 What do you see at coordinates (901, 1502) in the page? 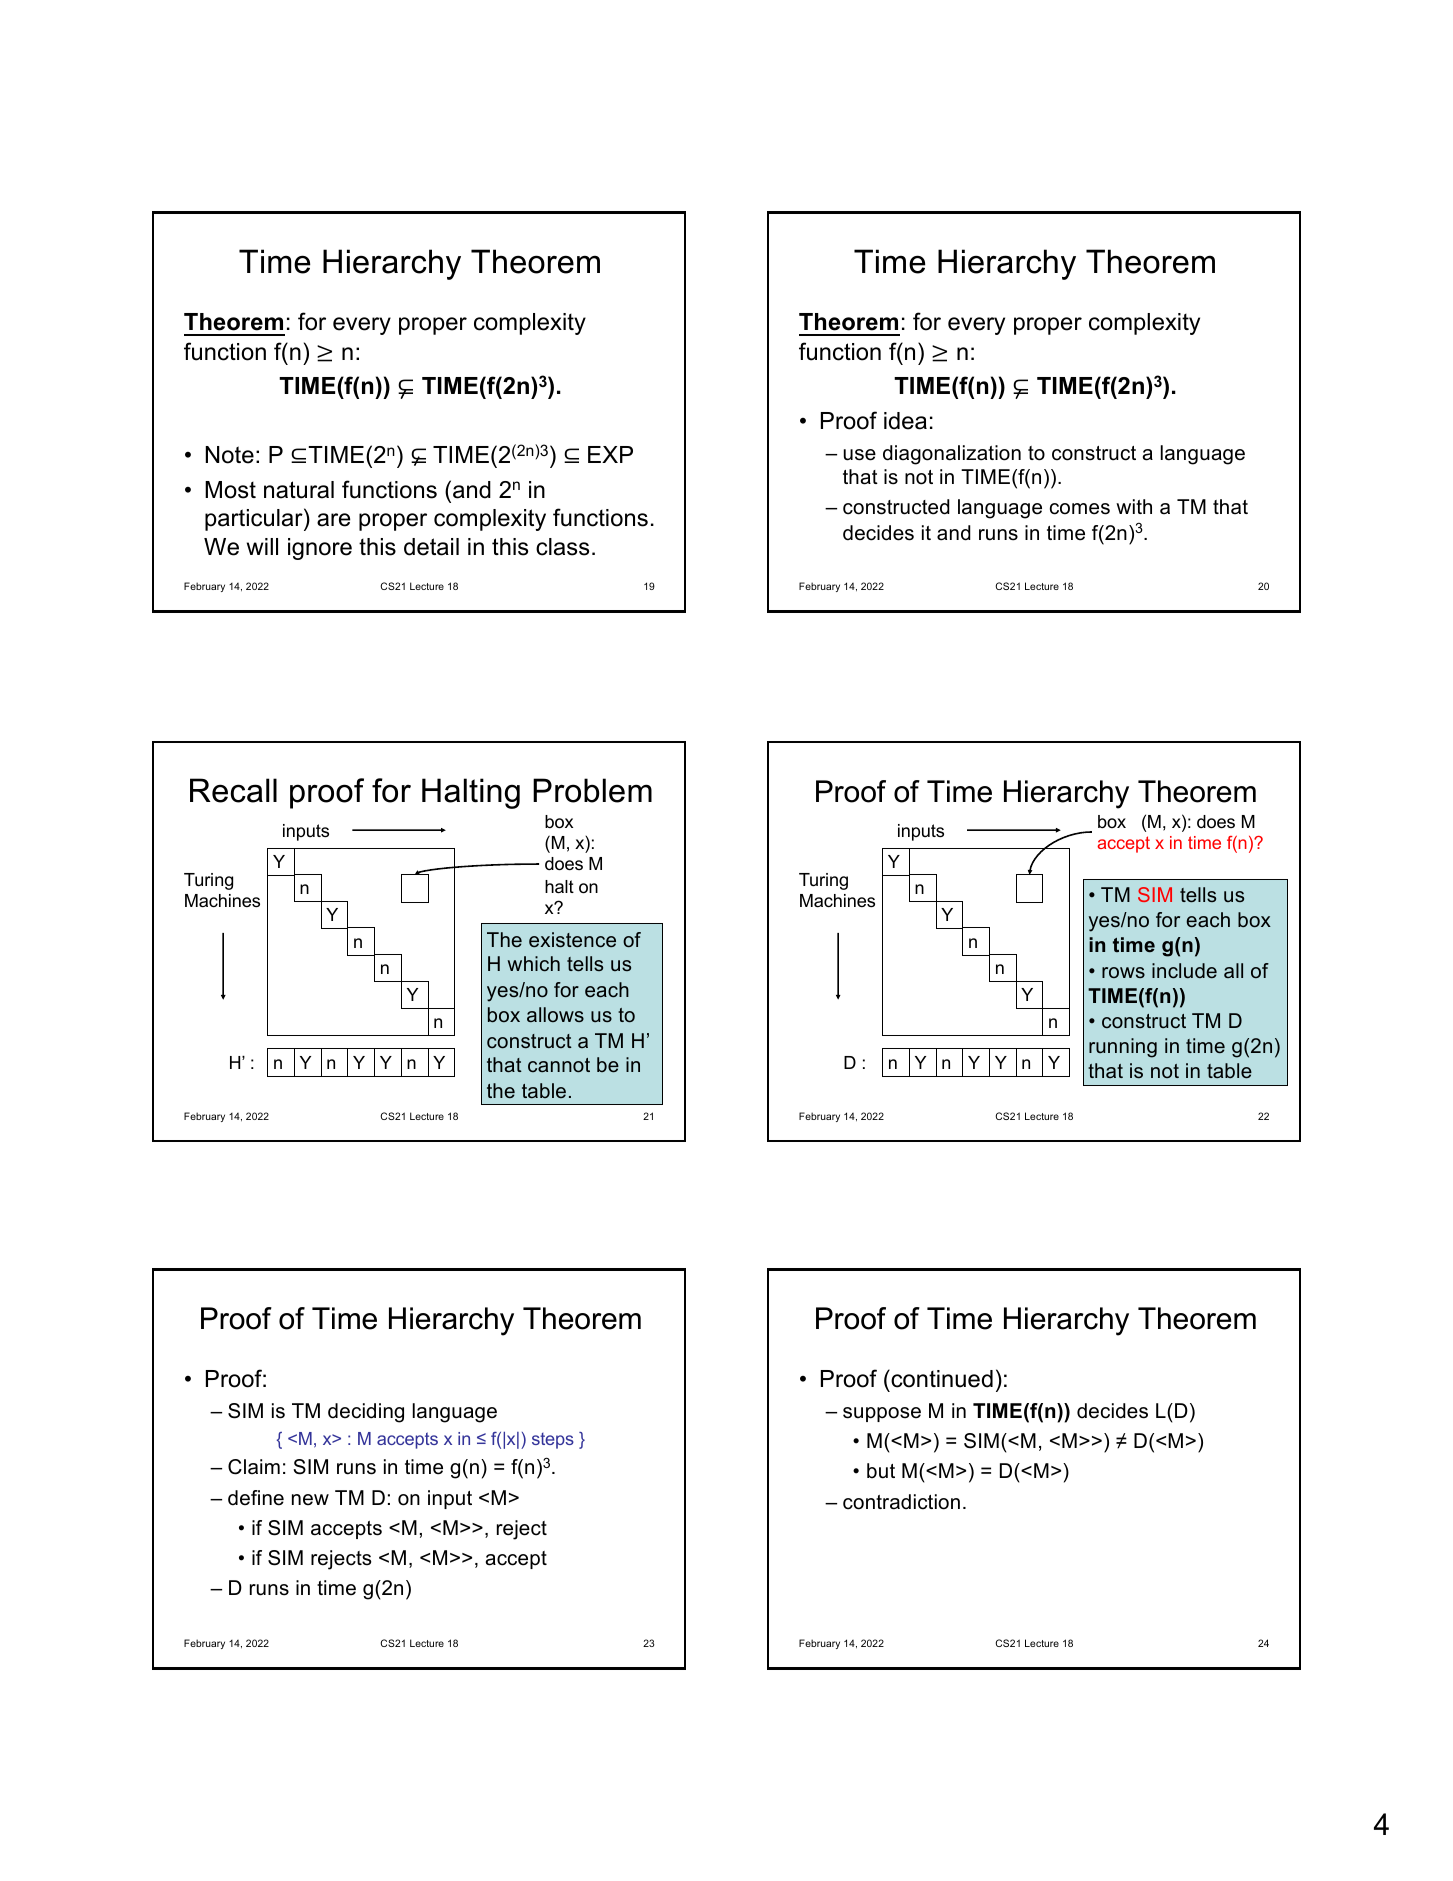
I see `contradiction` at bounding box center [901, 1502].
